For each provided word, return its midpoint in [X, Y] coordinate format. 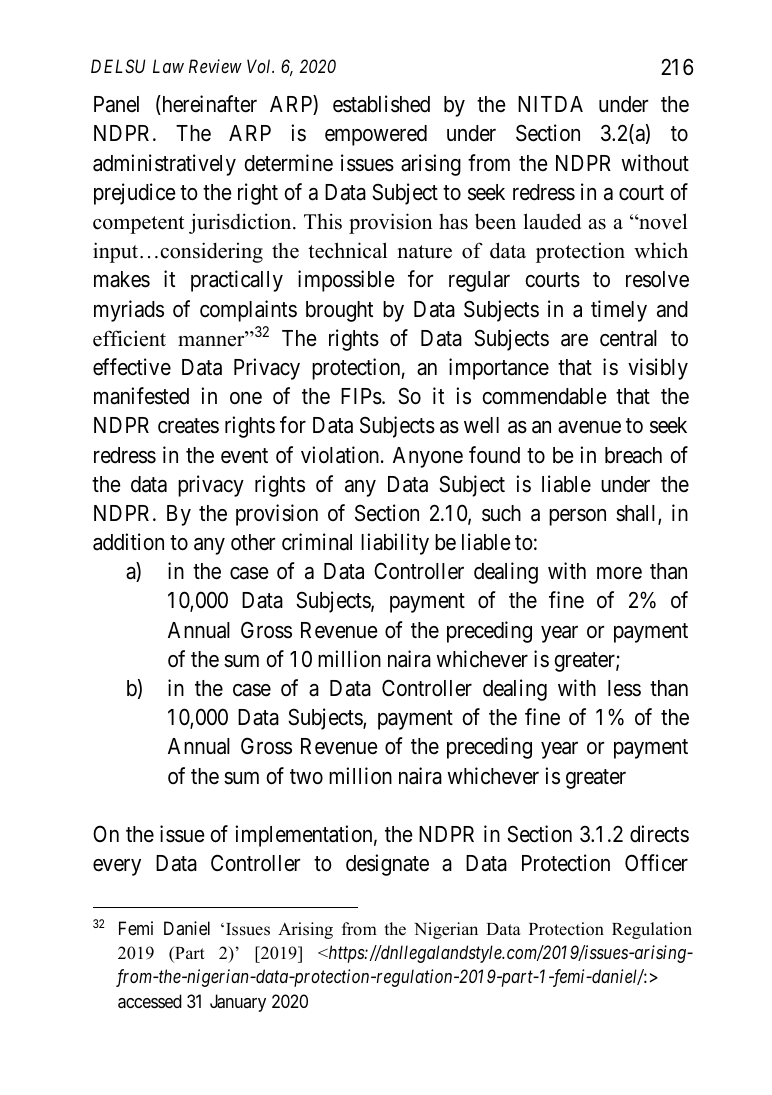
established [381, 104]
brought [339, 311]
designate [387, 865]
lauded [552, 221]
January [238, 1003]
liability [395, 544]
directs [659, 834]
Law [168, 66]
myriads [129, 311]
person [577, 517]
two [306, 777]
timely [619, 311]
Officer [656, 863]
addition [128, 542]
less [624, 688]
